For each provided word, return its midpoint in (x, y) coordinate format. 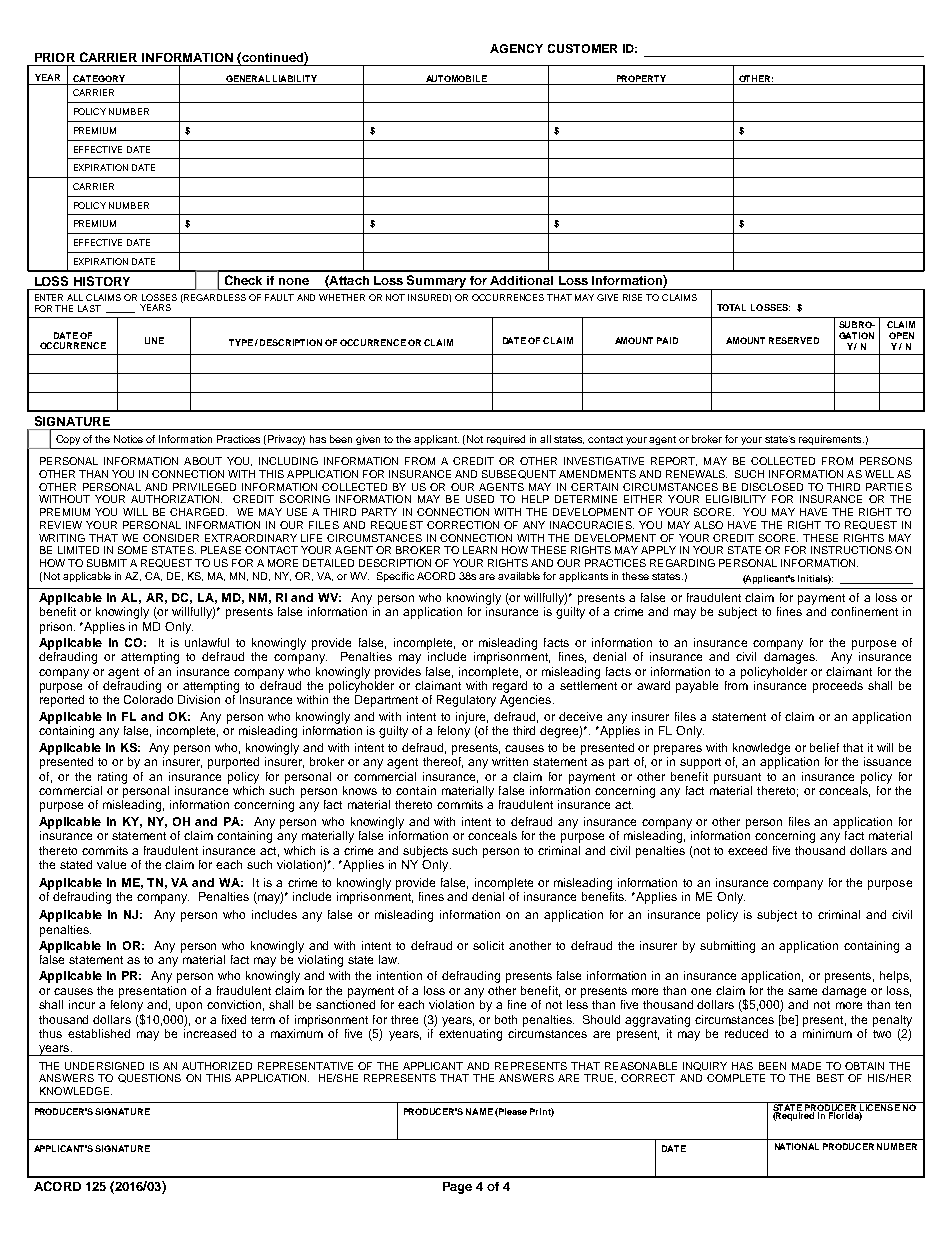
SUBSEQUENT (519, 474)
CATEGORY (99, 78)
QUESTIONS (149, 1078)
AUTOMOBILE (456, 78)
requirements (831, 440)
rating (112, 778)
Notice (128, 439)
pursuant (737, 778)
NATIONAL (797, 1146)
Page (457, 1188)
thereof (443, 762)
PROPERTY (641, 78)
